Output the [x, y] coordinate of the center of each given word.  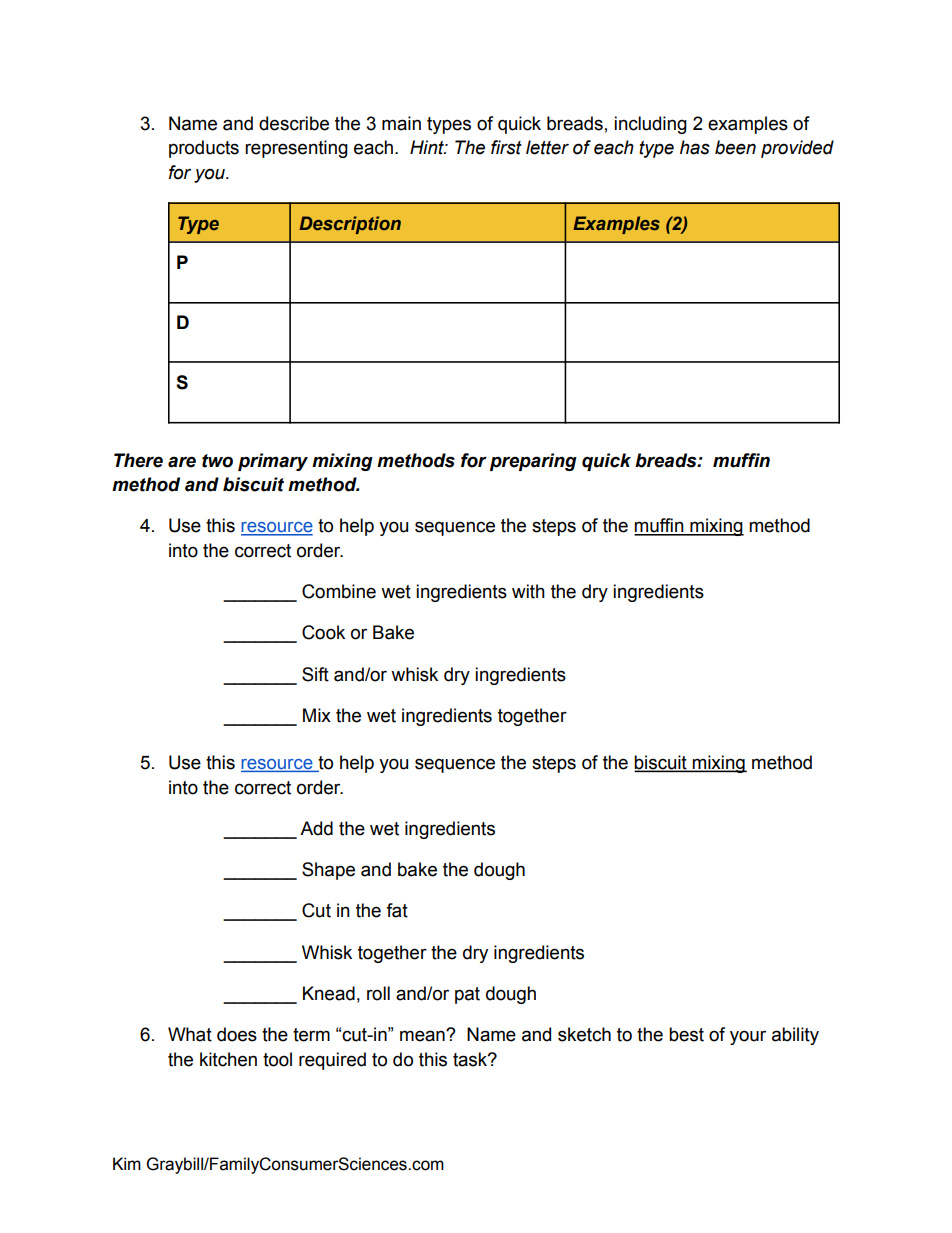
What [190, 1034]
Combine [339, 591]
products [204, 149]
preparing [533, 462]
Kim [127, 1163]
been [735, 147]
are [182, 462]
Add [316, 828]
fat [397, 910]
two [217, 461]
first [506, 147]
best [686, 1034]
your [748, 1037]
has [695, 147]
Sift [315, 674]
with [528, 591]
